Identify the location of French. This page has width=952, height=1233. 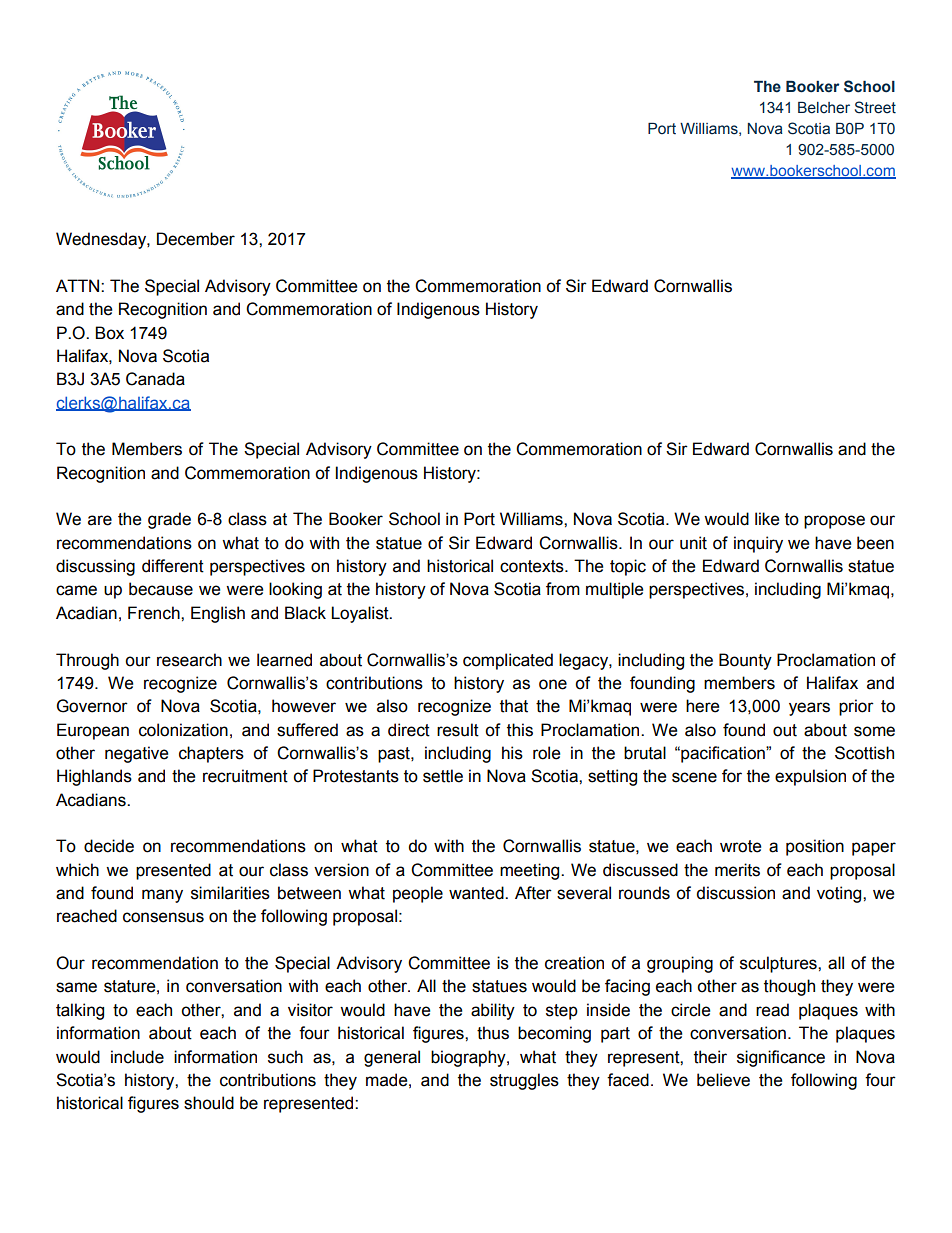
(155, 613).
